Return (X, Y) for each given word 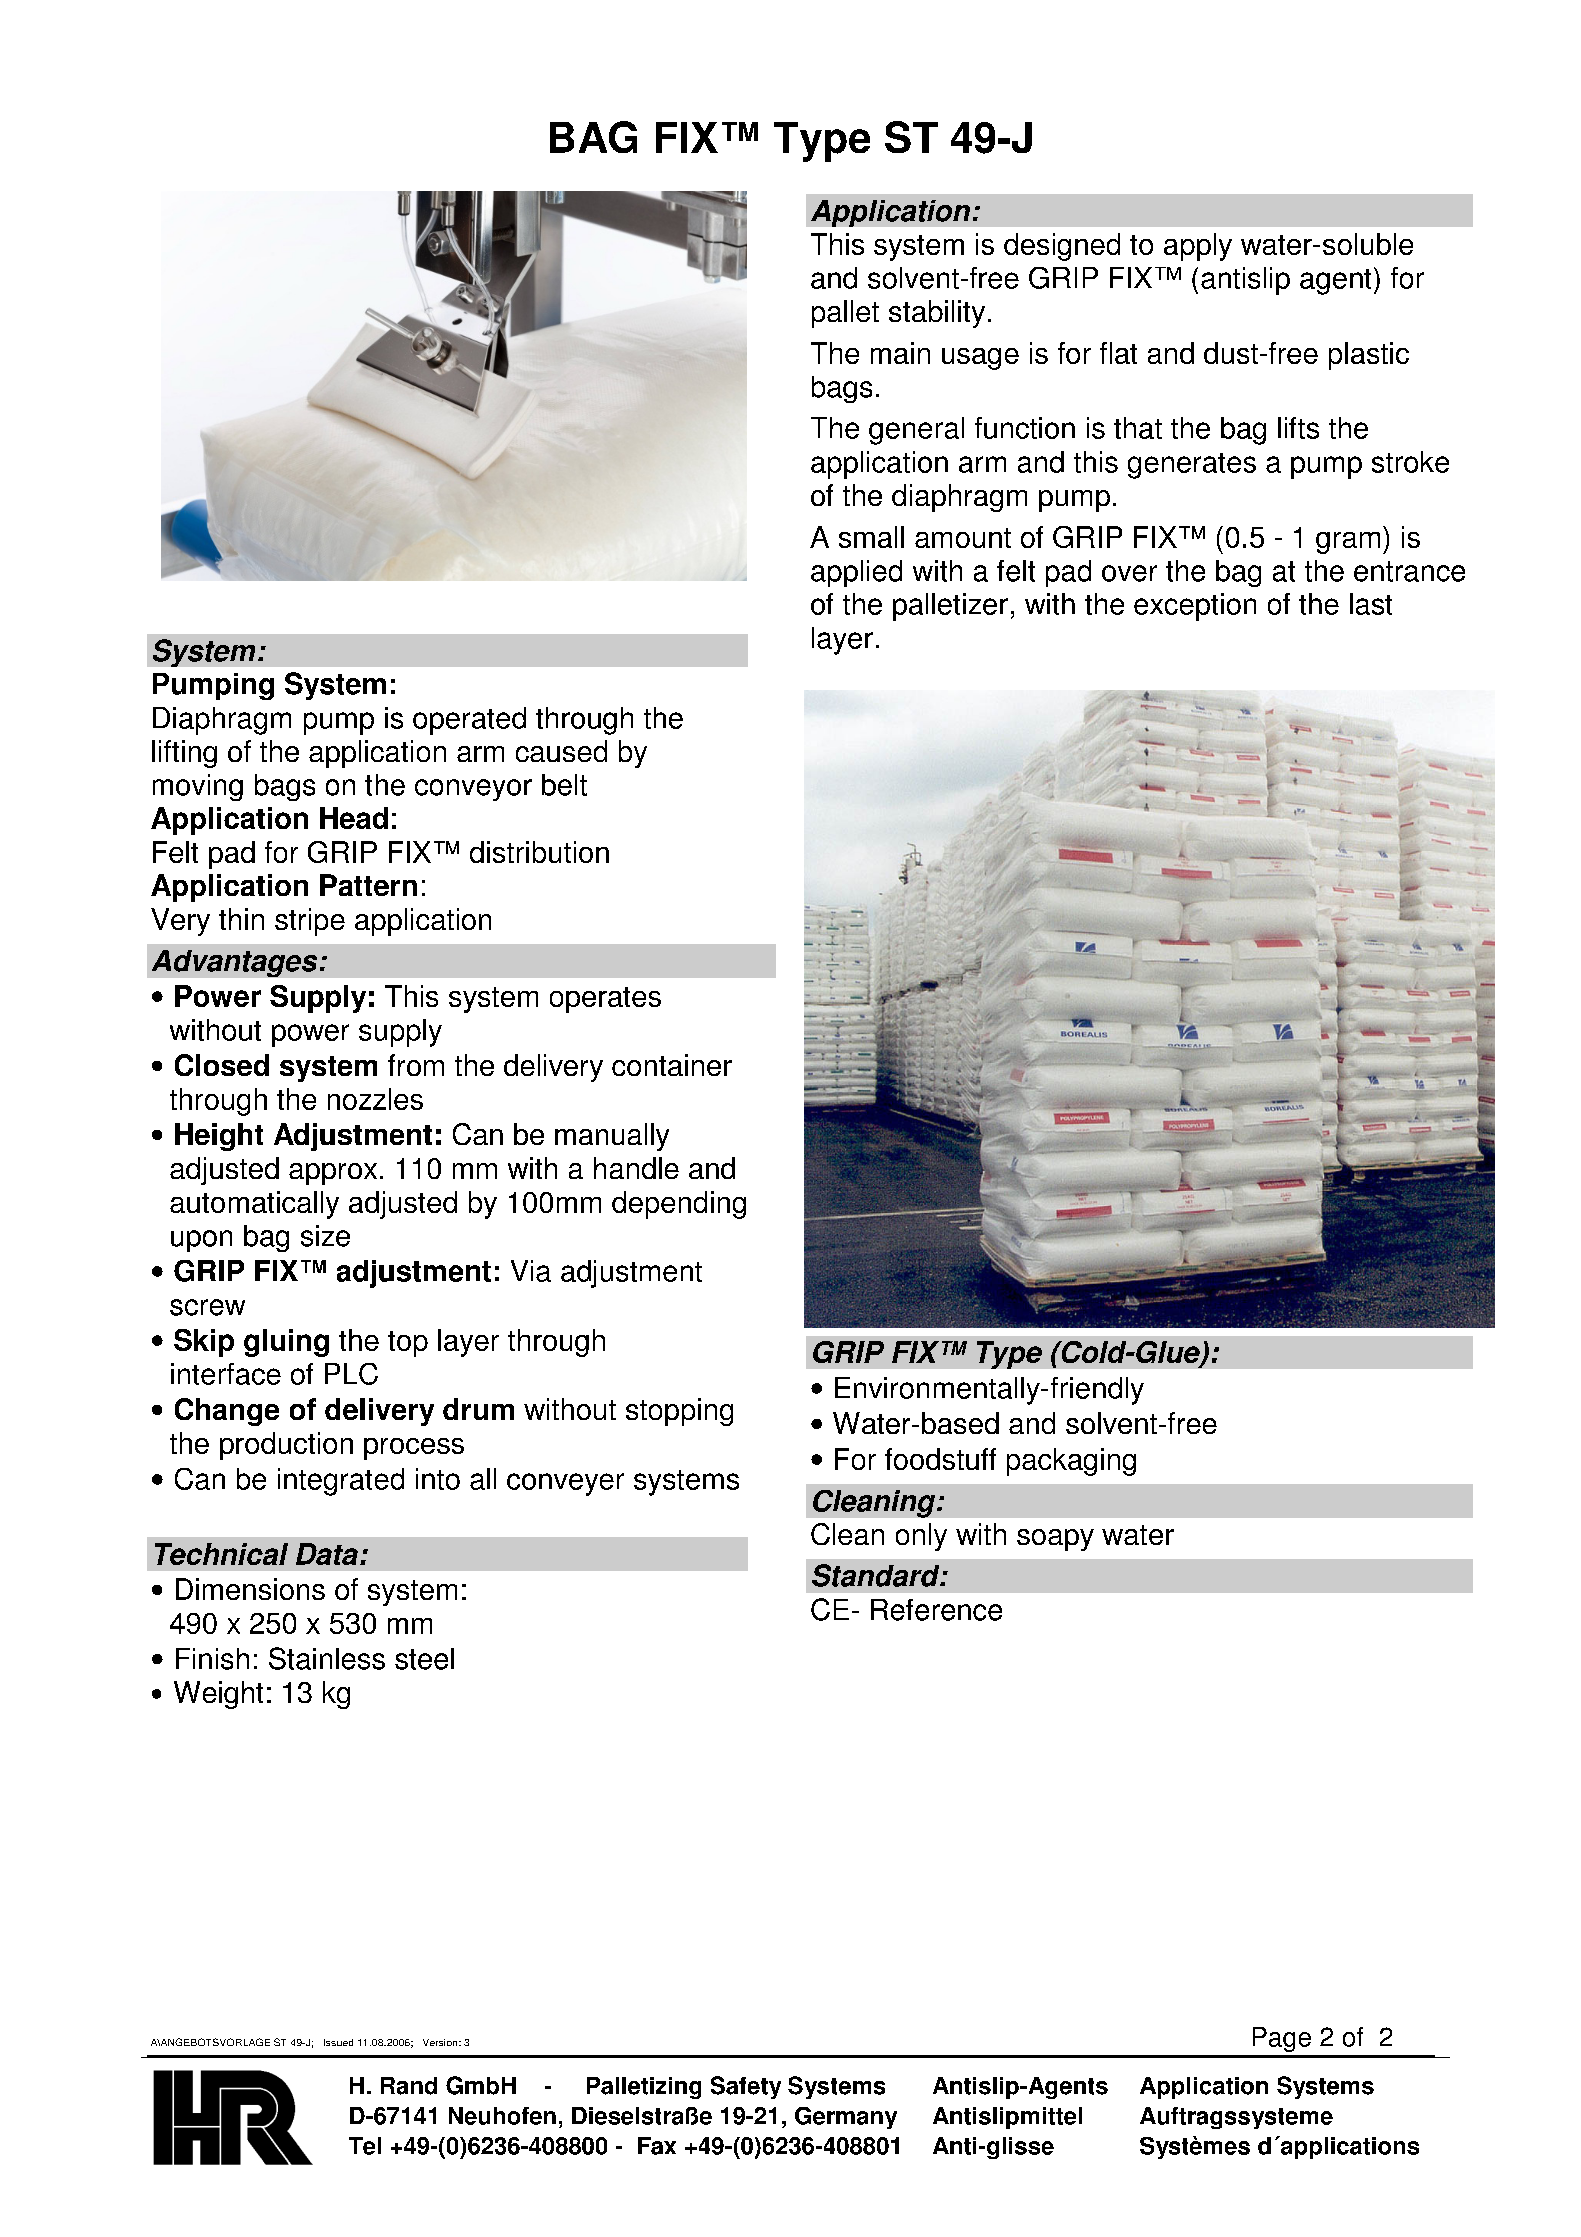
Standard (877, 1575)
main (900, 353)
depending (679, 1205)
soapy (1055, 1540)
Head (354, 818)
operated (469, 721)
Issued (338, 2042)
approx (333, 1174)
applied (856, 573)
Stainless (327, 1658)
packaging (1071, 1462)
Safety (746, 2087)
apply (1198, 247)
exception (1195, 607)
